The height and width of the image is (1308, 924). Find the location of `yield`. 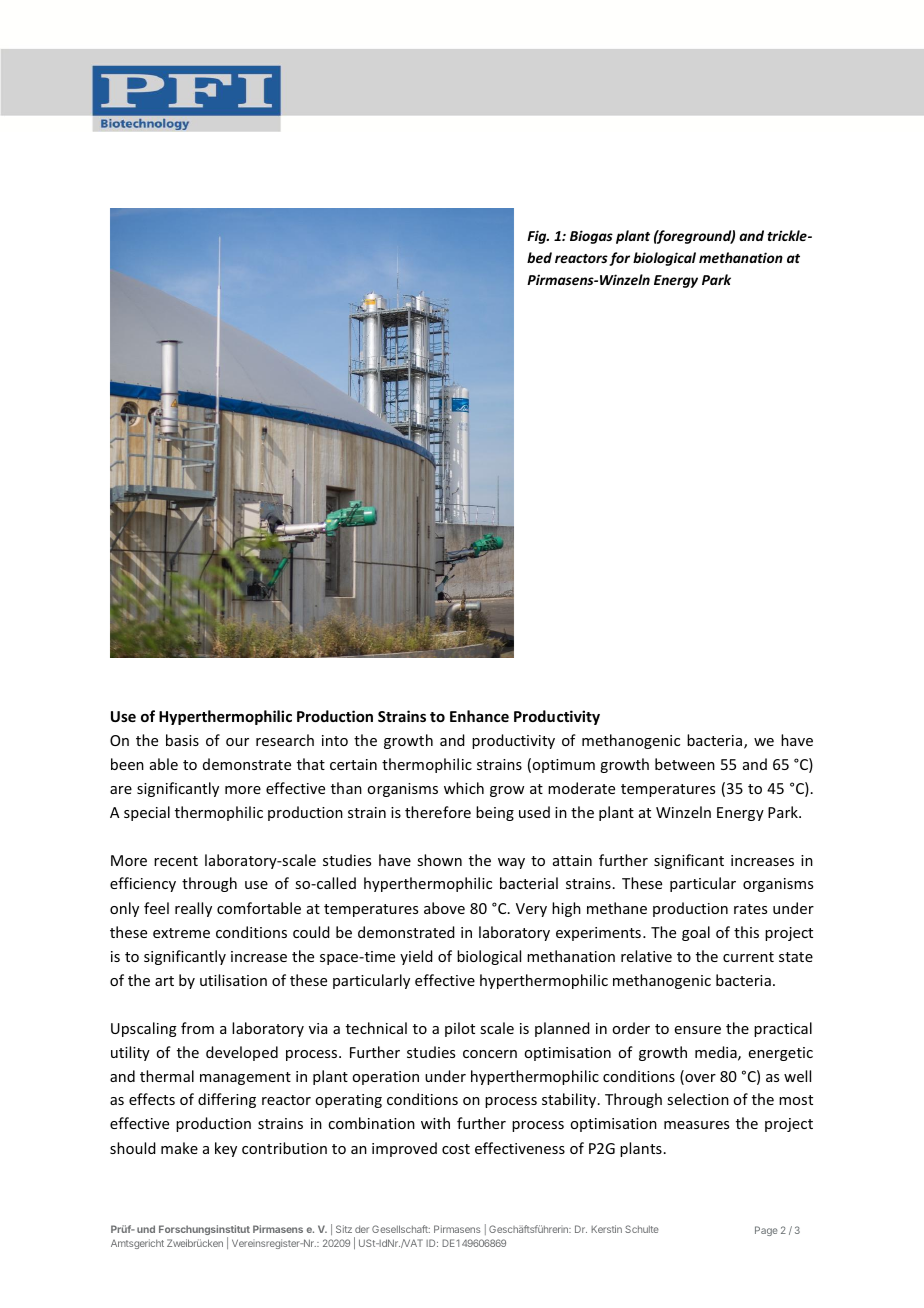

yield is located at coordinates (416, 957).
